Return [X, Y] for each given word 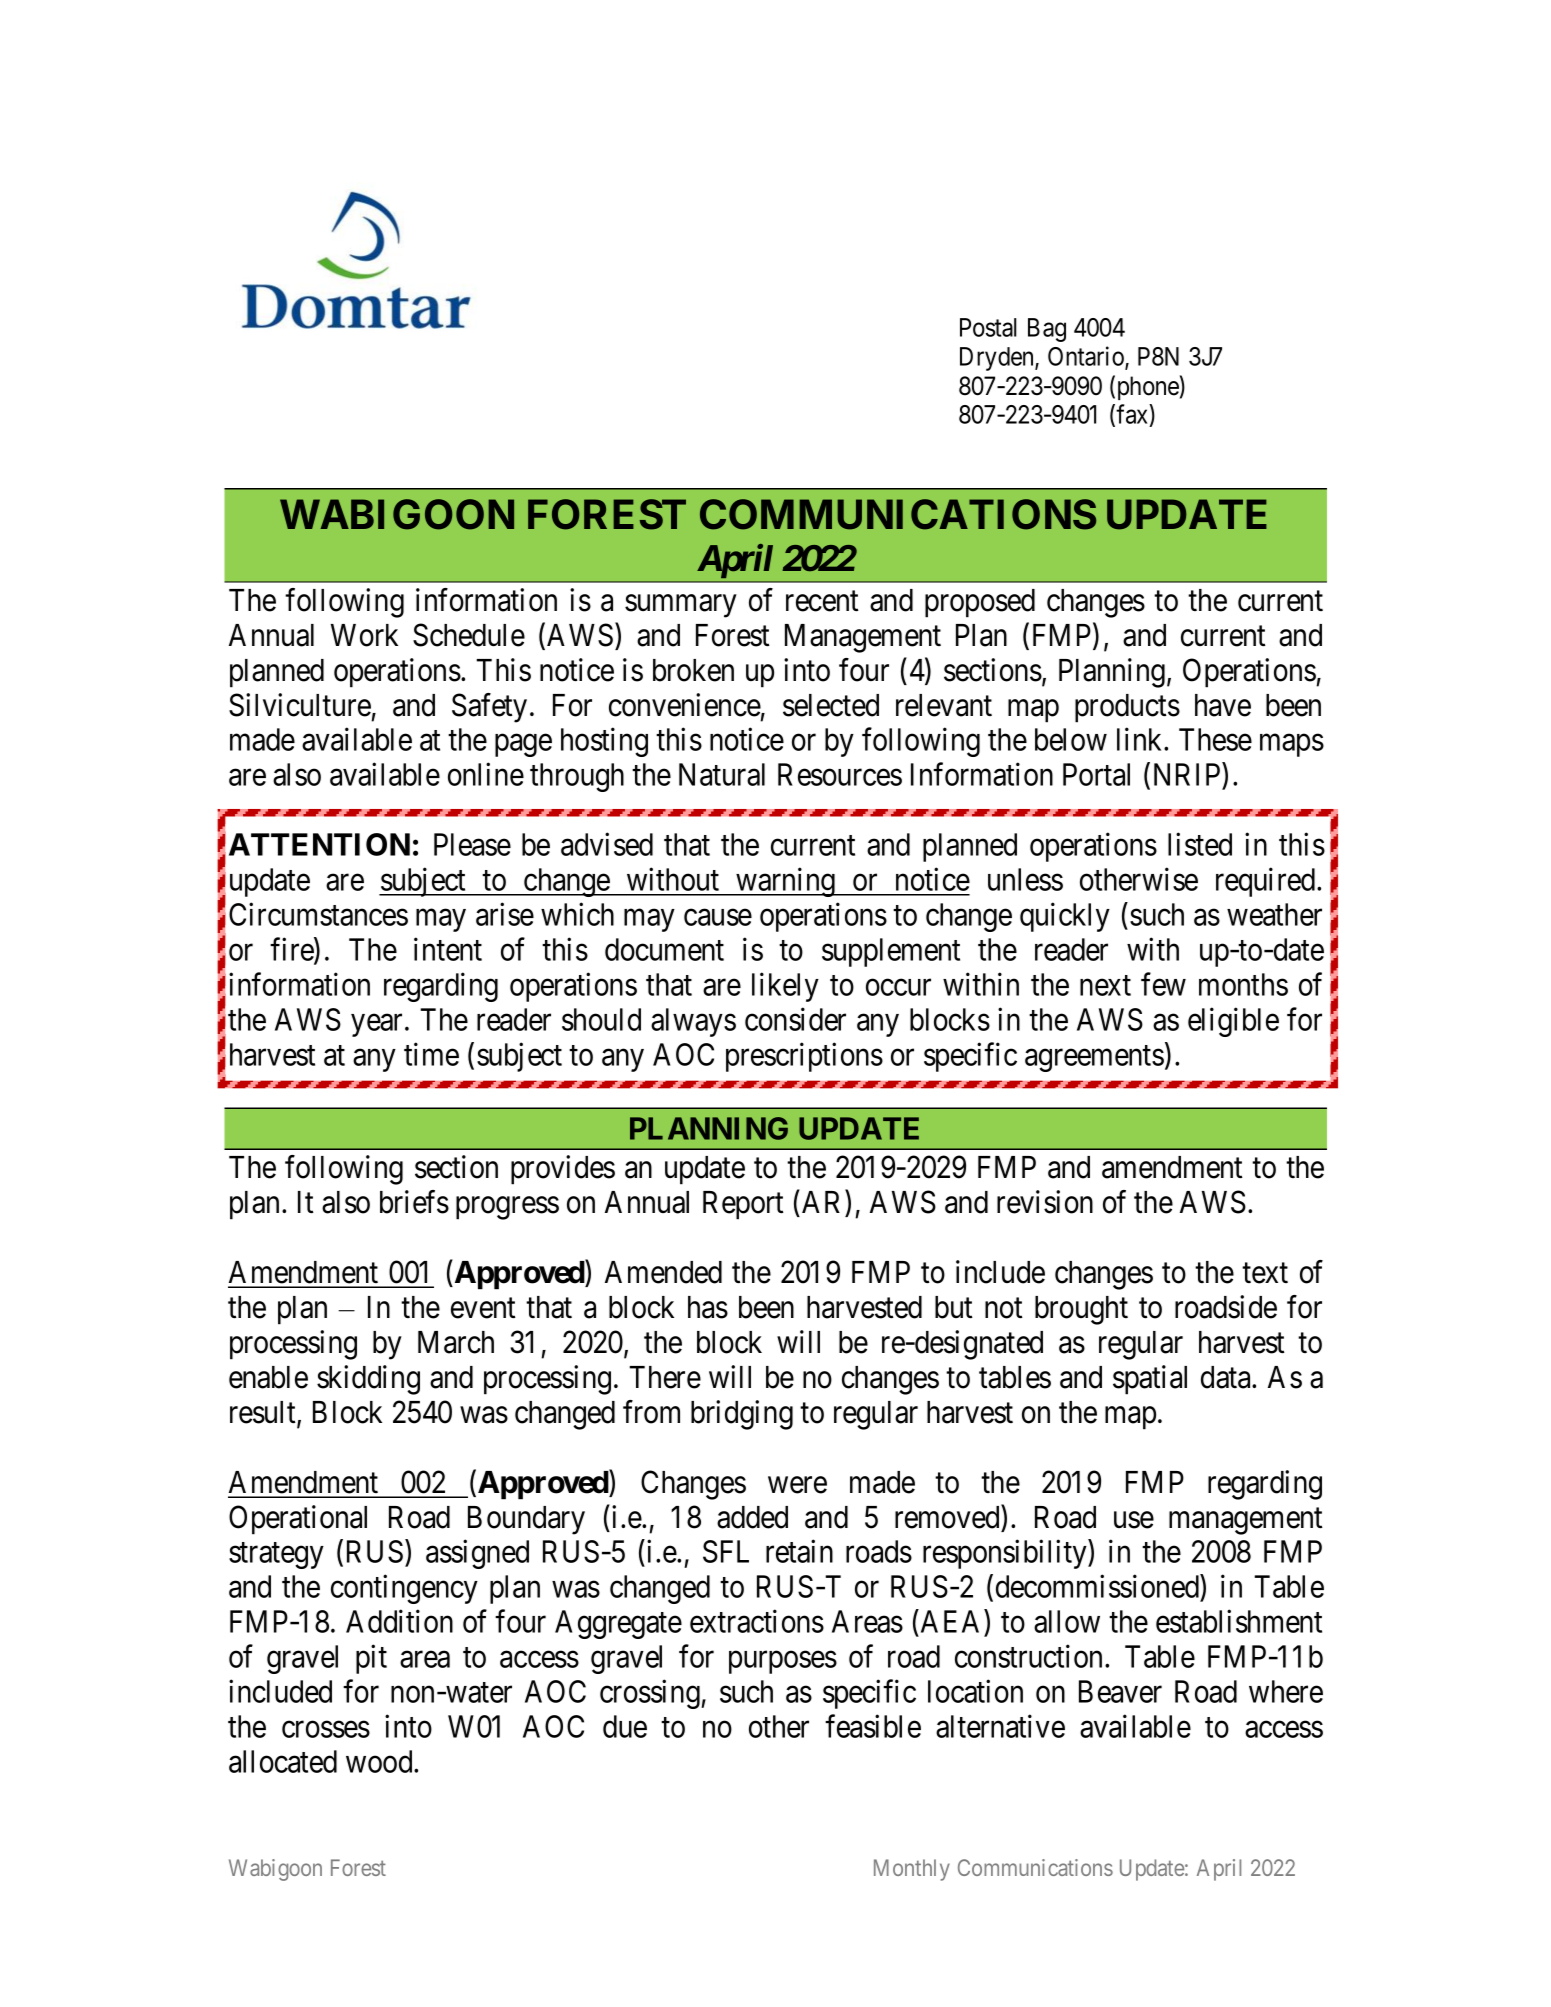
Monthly [912, 1870]
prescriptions [804, 1057]
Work [364, 635]
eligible [1233, 1022]
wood [380, 1761]
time [431, 1054]
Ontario [1087, 357]
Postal [988, 327]
